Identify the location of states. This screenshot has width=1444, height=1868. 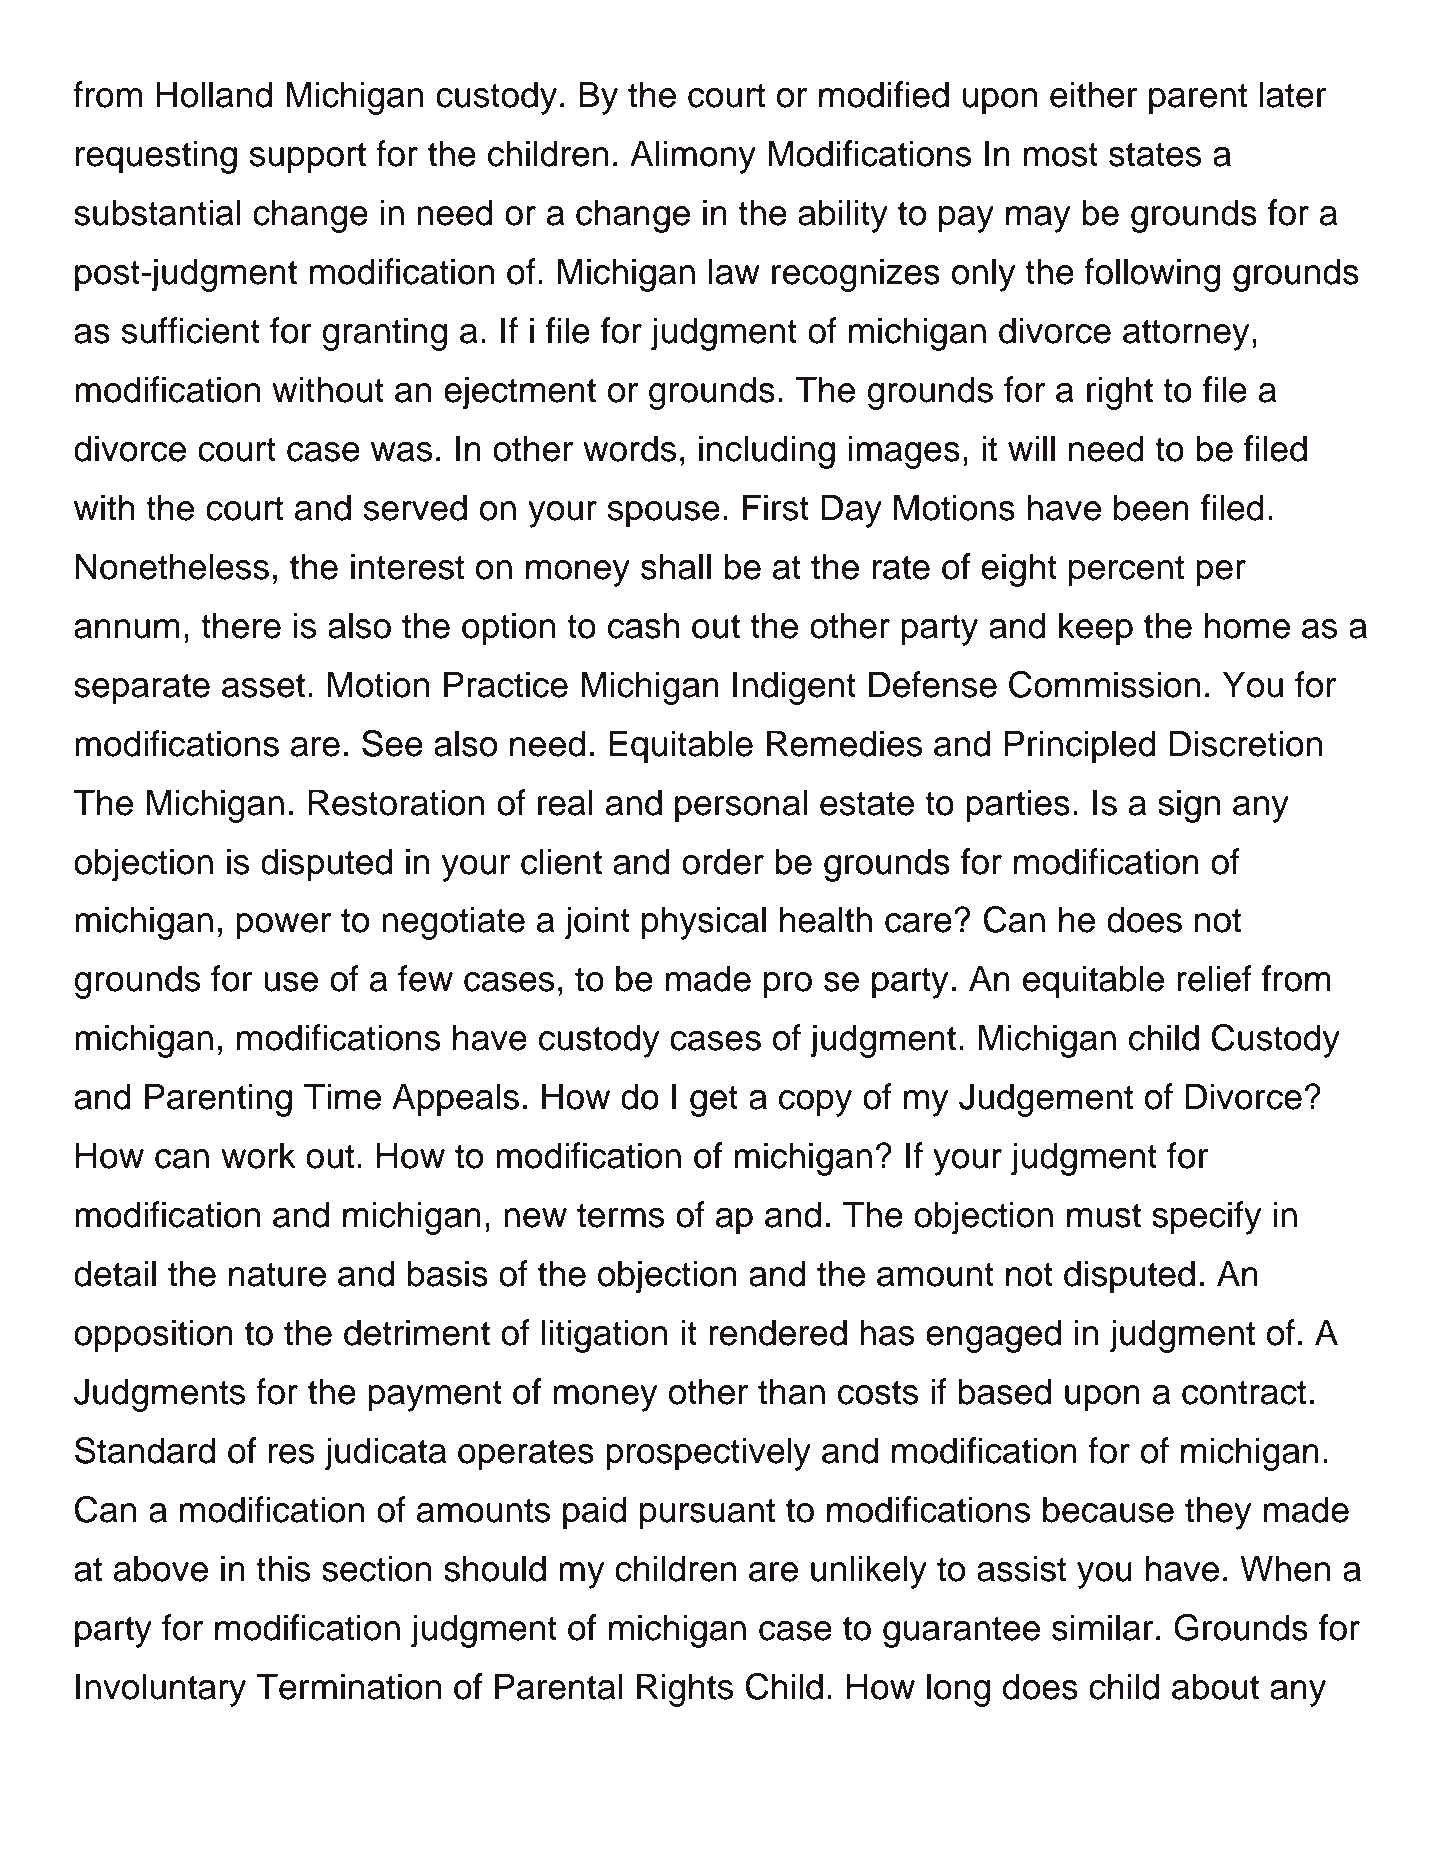
(1155, 154).
